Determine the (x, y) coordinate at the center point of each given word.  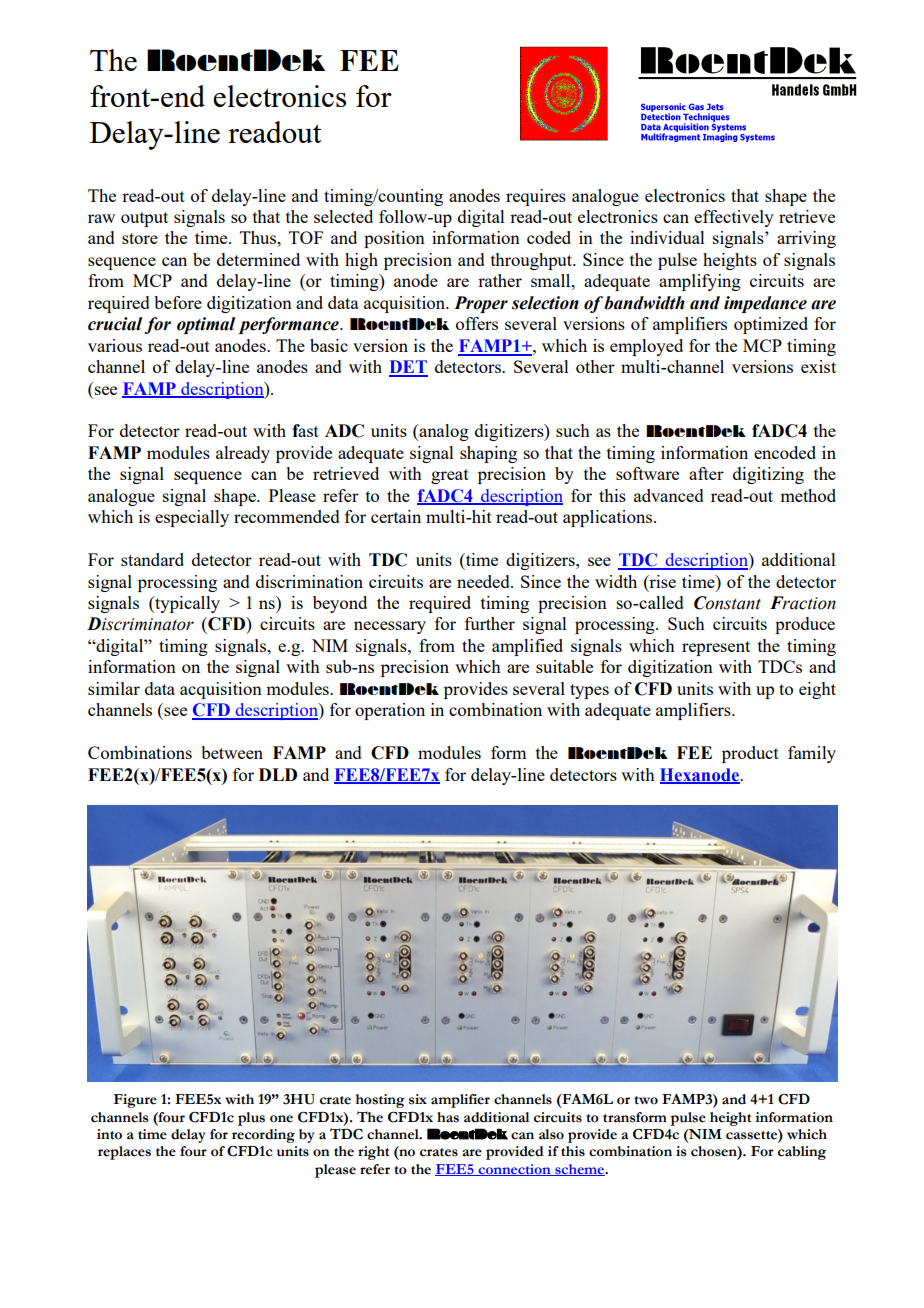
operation (390, 711)
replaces (124, 1153)
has (448, 1117)
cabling (802, 1153)
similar (114, 688)
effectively (734, 218)
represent (716, 648)
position (394, 239)
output (144, 219)
